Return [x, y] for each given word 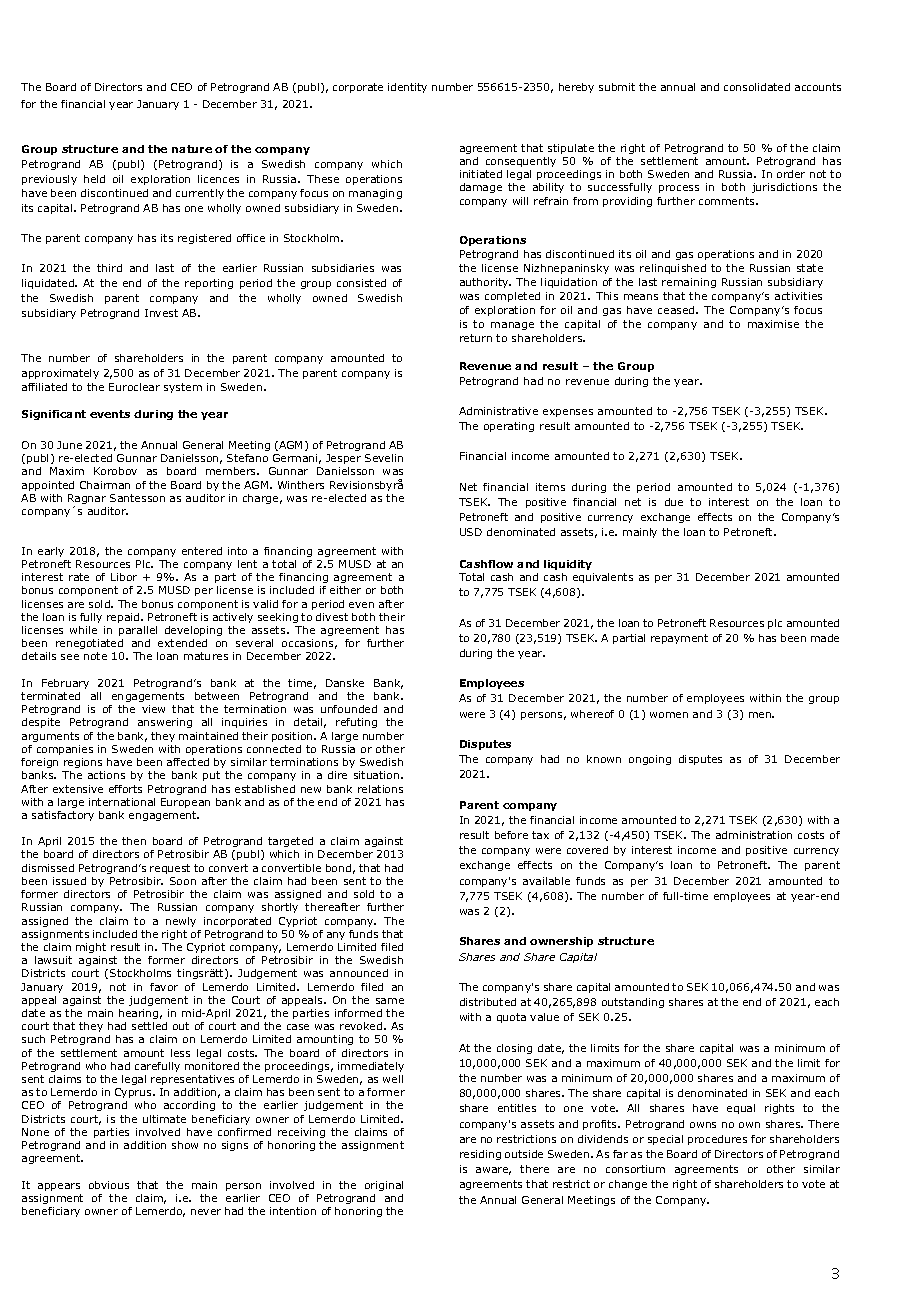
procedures [717, 1140]
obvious [109, 1185]
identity [407, 88]
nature [192, 149]
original [384, 1186]
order [791, 174]
